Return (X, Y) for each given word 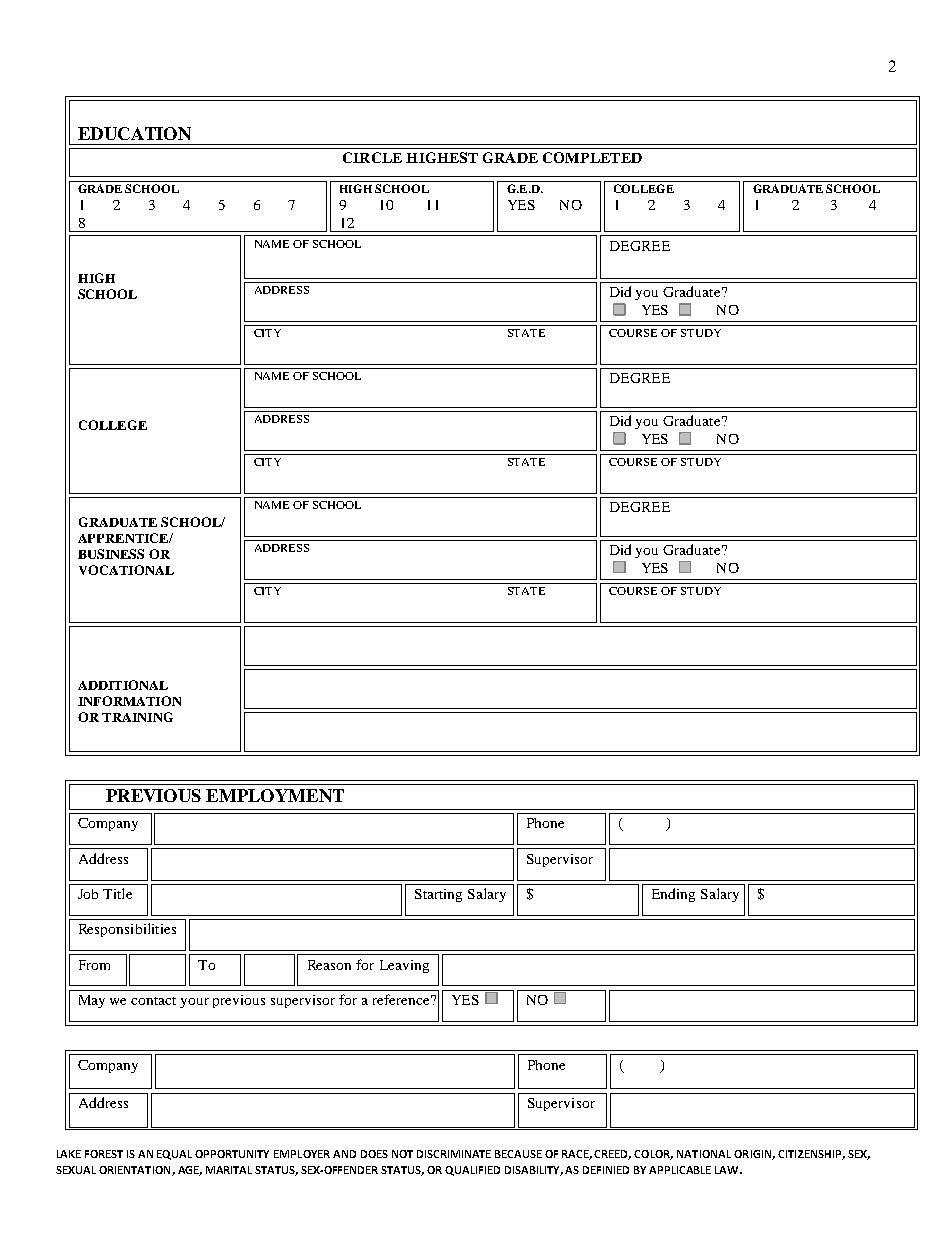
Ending (673, 895)
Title (117, 893)
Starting (438, 895)
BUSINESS (111, 554)
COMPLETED (592, 157)
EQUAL (174, 1155)
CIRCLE (372, 157)
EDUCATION (134, 133)
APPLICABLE (680, 1170)
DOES (374, 1154)
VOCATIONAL (126, 570)
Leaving (404, 966)
